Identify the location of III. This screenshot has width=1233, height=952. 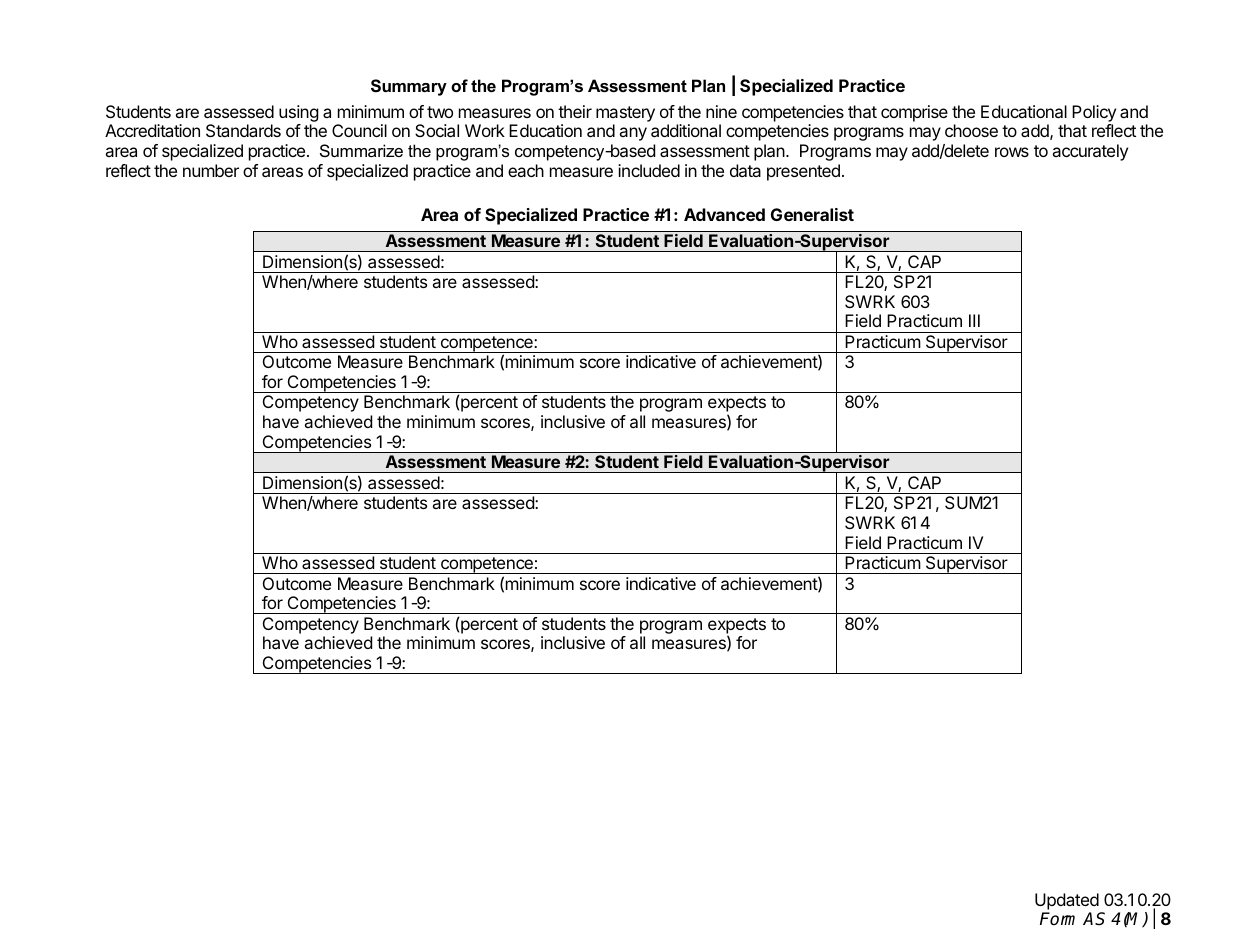
(974, 320).
